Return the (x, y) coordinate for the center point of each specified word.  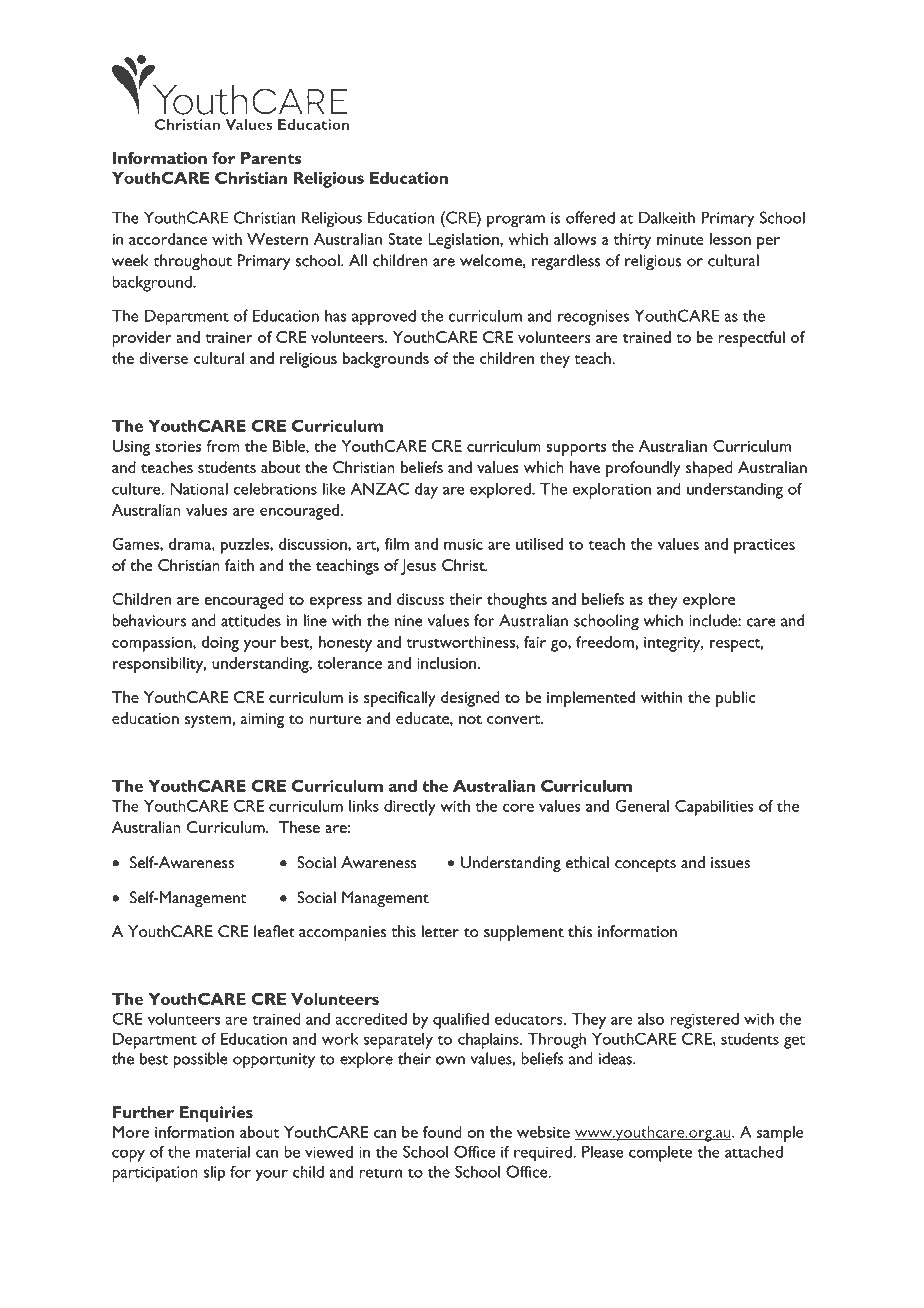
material (223, 1151)
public (735, 699)
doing (220, 644)
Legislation (464, 241)
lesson (730, 239)
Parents (271, 158)
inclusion (446, 663)
